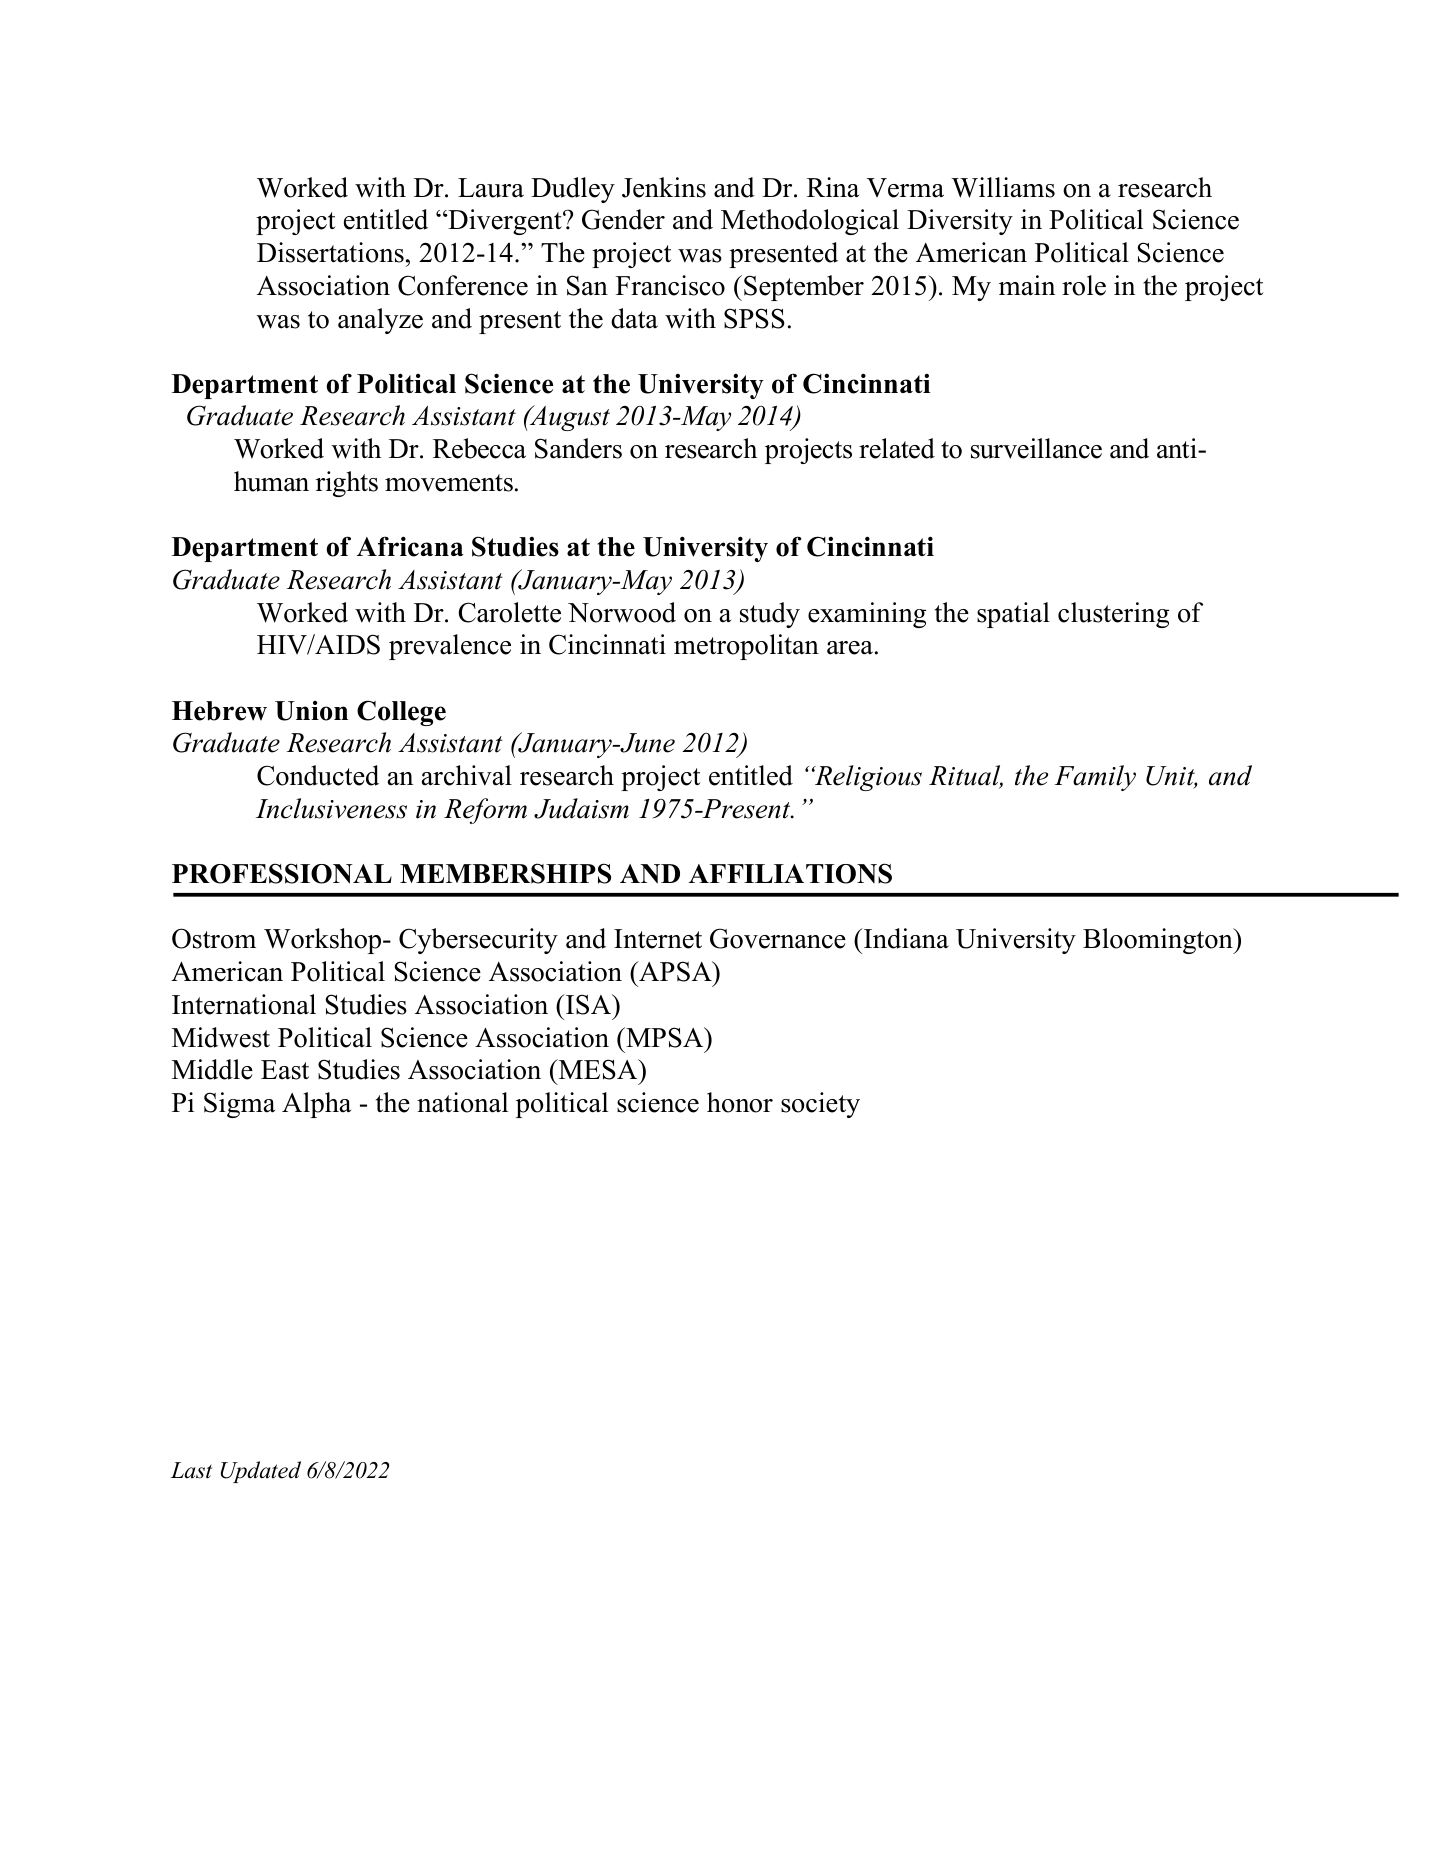 This document has width=1450, height=1876. Describe the element at coordinates (1003, 187) in the document. I see `Williams` at that location.
